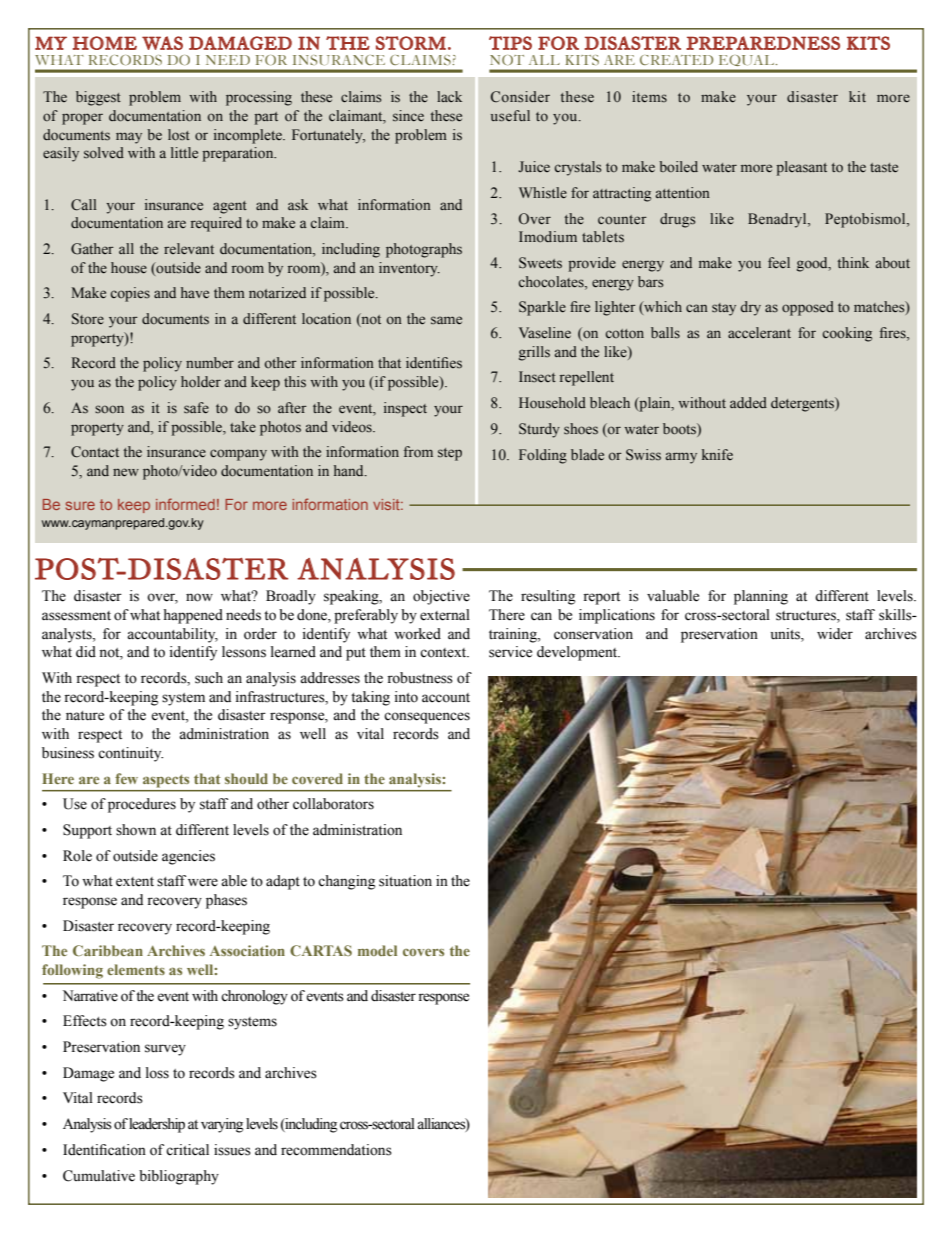  What do you see at coordinates (427, 718) in the image?
I see `consequences` at bounding box center [427, 718].
